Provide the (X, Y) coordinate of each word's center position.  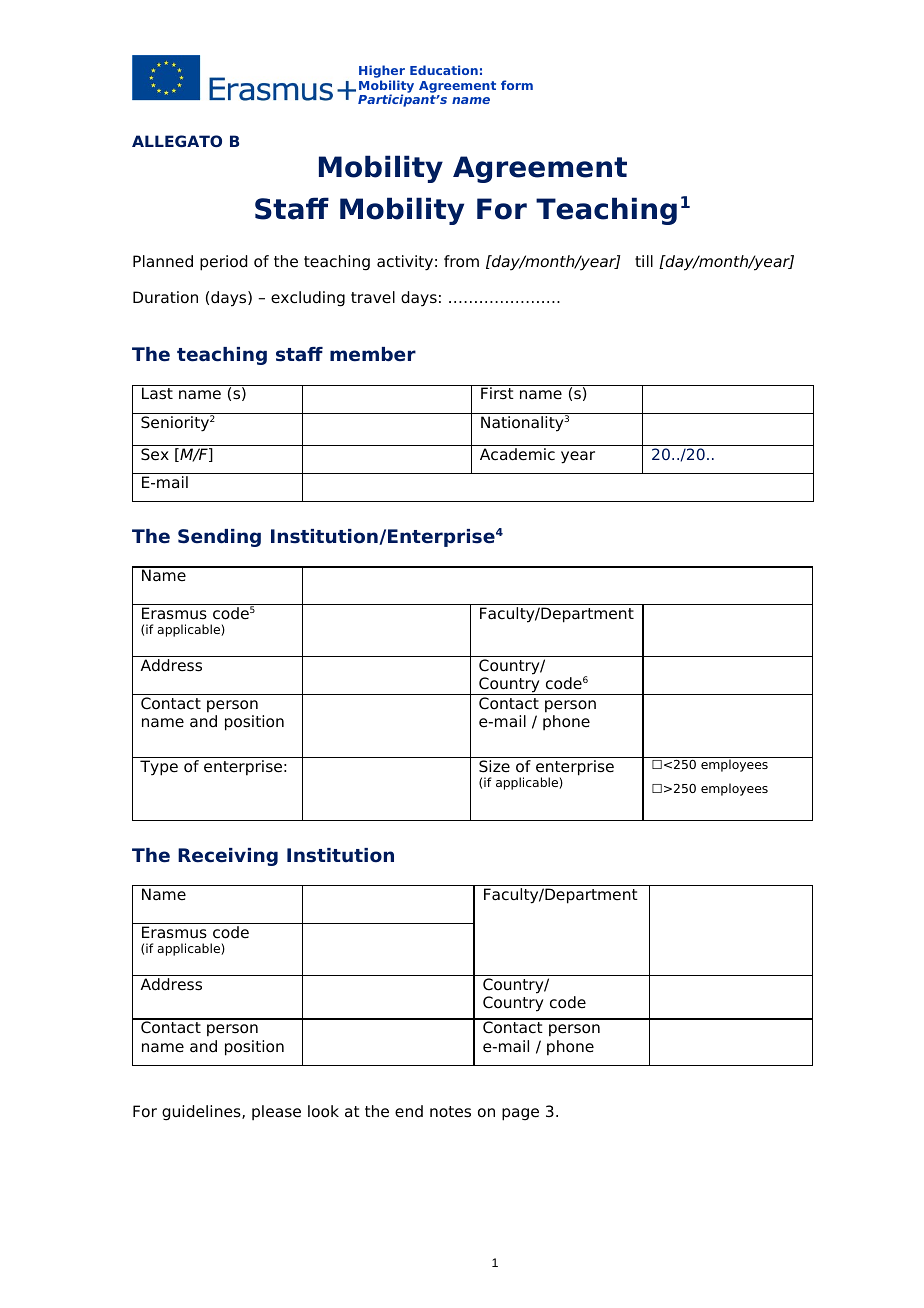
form (517, 85)
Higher (382, 73)
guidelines (202, 1113)
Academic (517, 454)
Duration (165, 297)
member (373, 354)
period (223, 263)
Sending (219, 538)
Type (159, 768)
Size (494, 766)
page (520, 1114)
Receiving (228, 857)
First (497, 393)
